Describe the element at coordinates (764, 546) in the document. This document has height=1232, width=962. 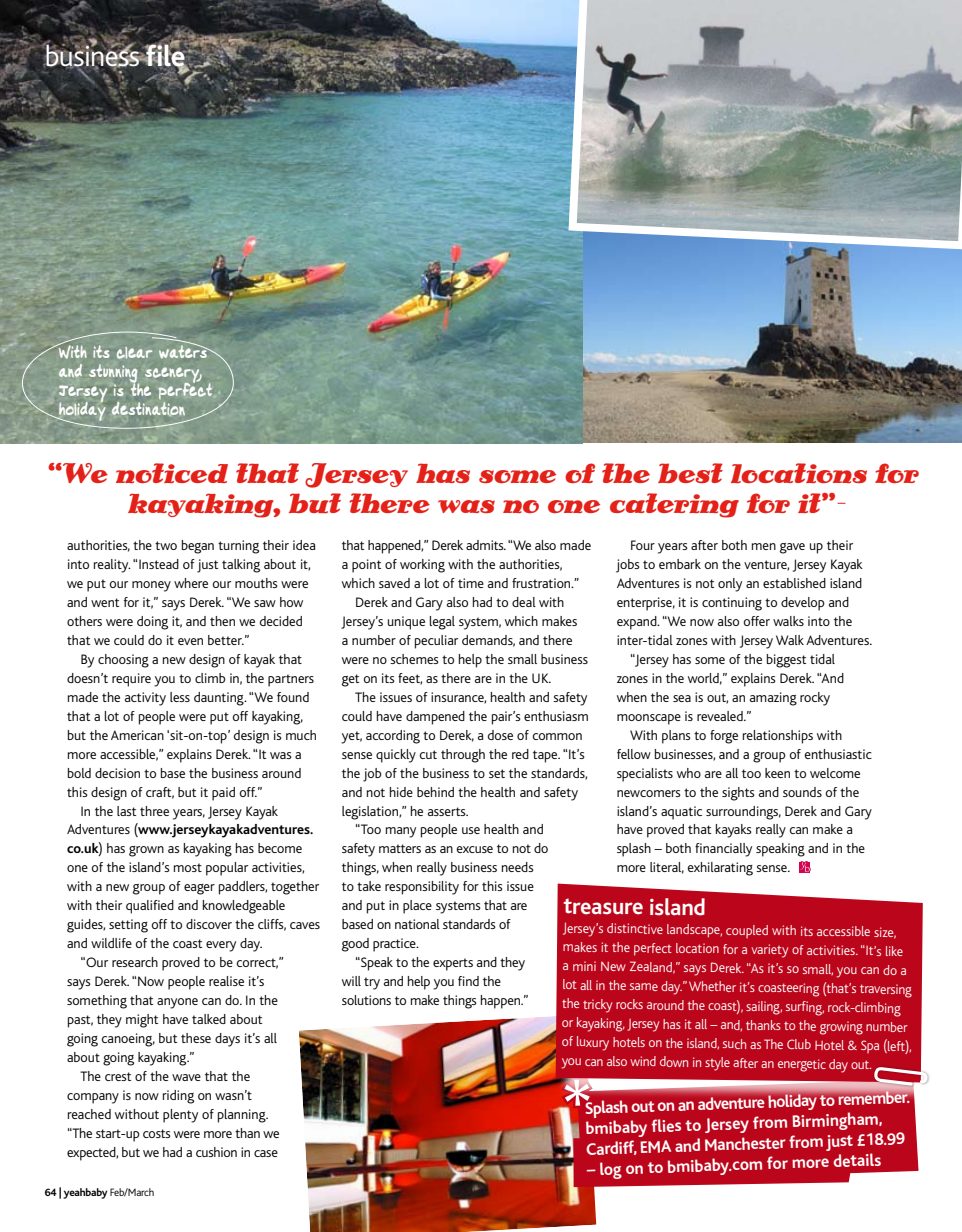
I see `men` at that location.
